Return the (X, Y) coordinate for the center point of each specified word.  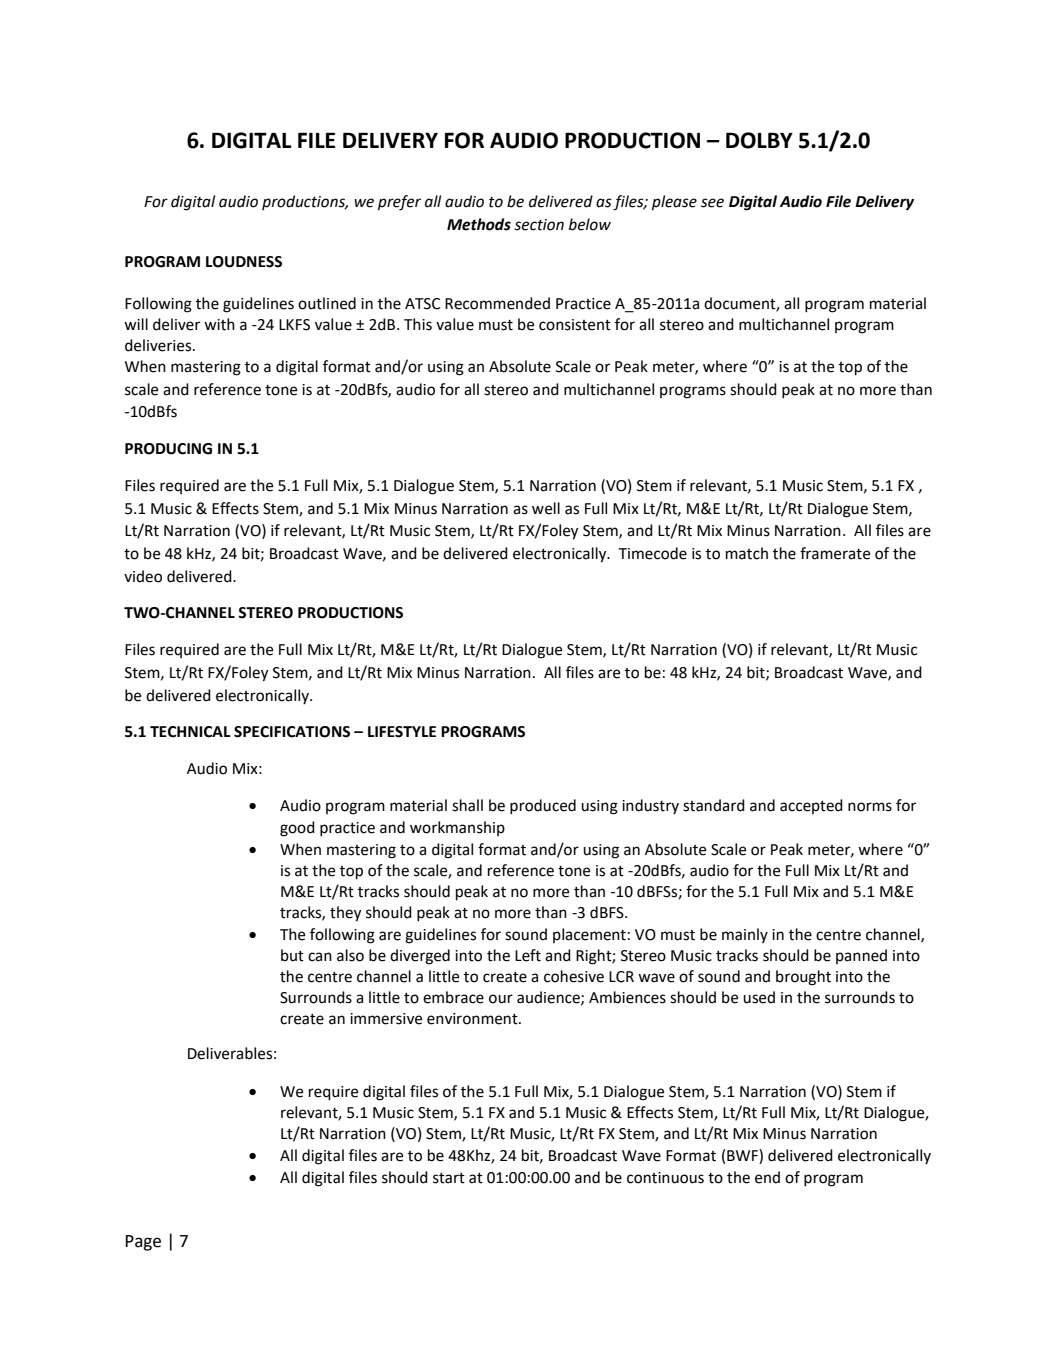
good (297, 829)
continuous (665, 1178)
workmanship (457, 828)
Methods (479, 224)
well (546, 508)
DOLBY (759, 140)
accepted (811, 806)
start (449, 1178)
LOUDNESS (244, 262)
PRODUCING (168, 449)
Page (143, 1243)
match (747, 553)
